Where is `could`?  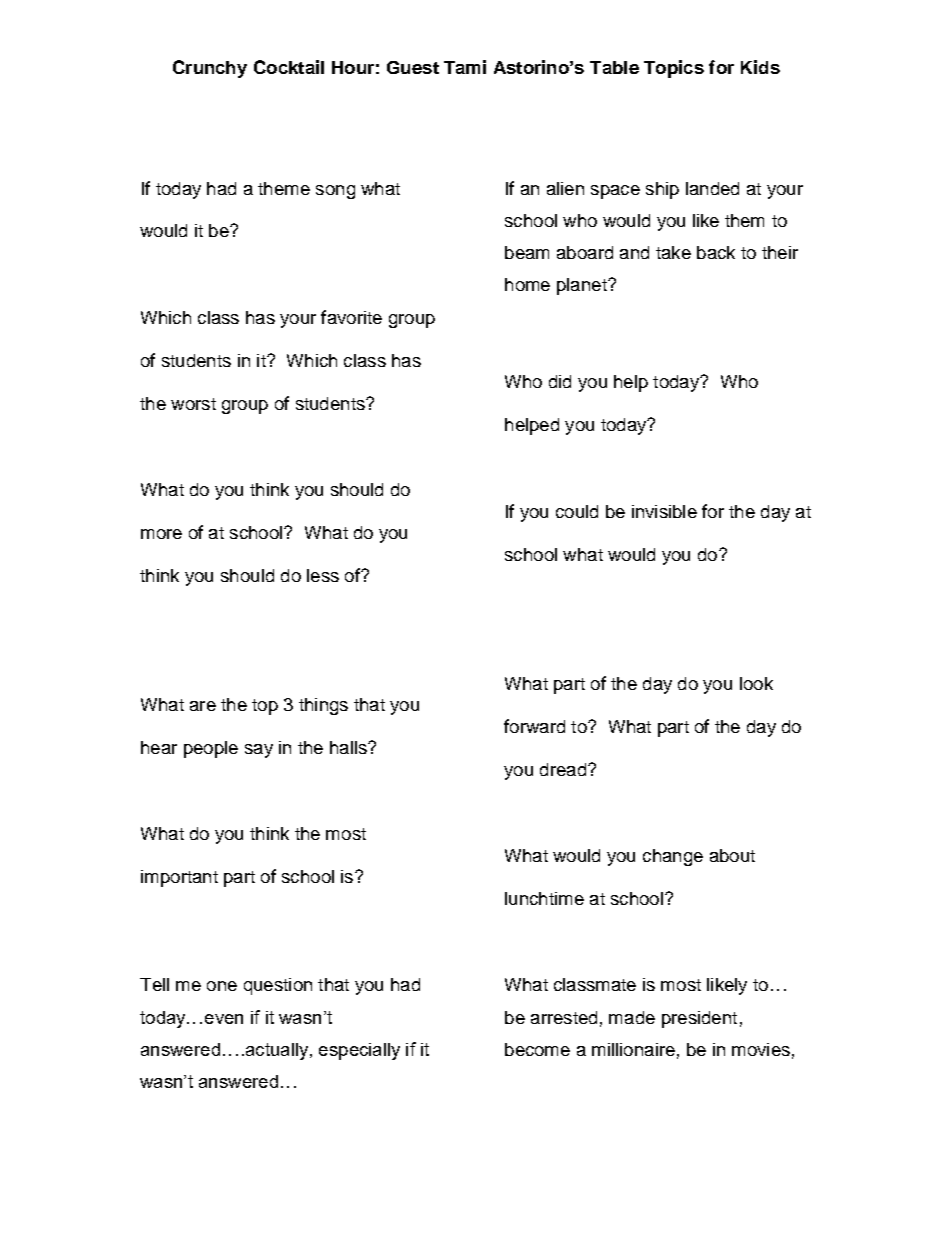
could is located at coordinates (577, 511).
